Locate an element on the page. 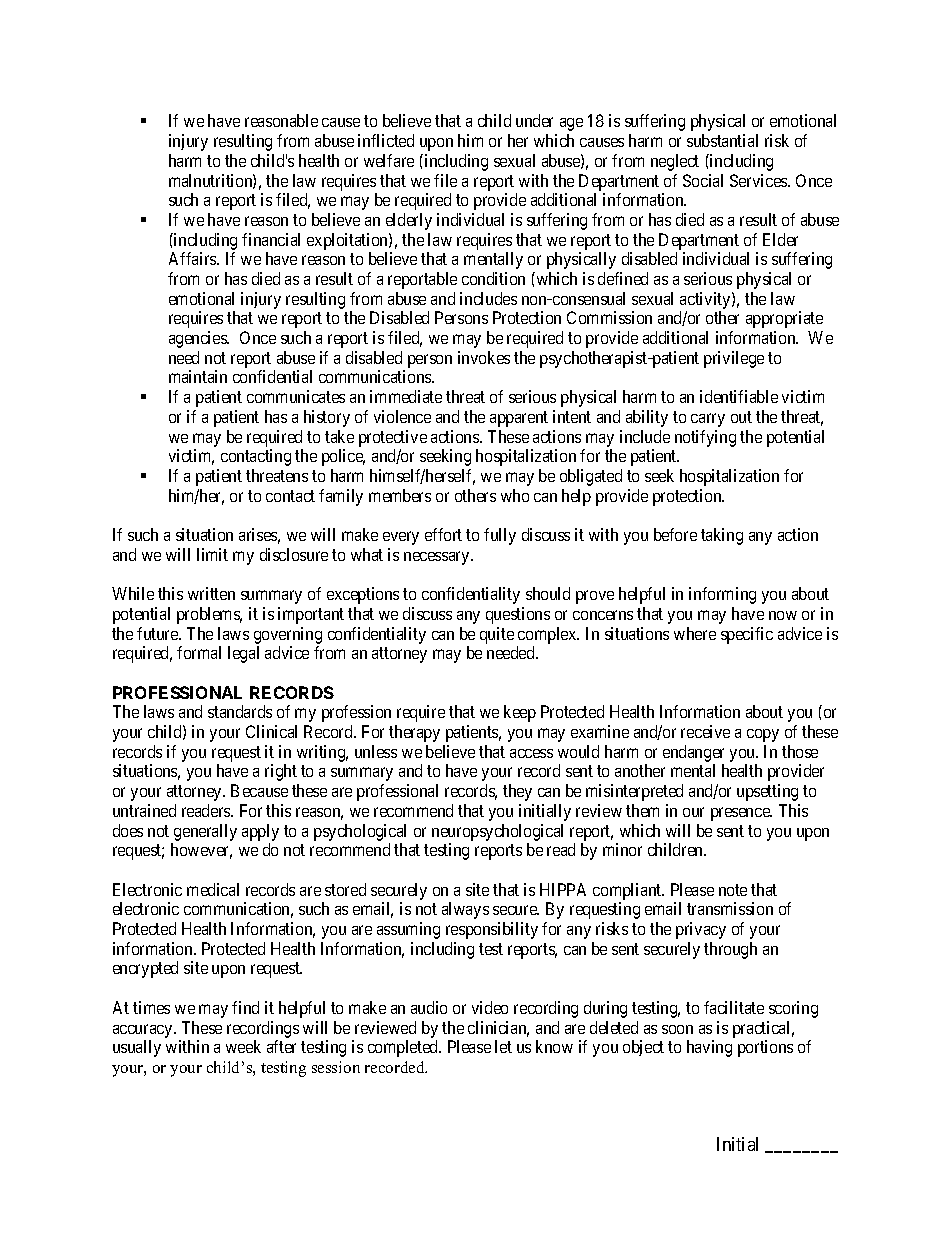 Image resolution: width=952 pixels, height=1233 pixels. week is located at coordinates (243, 1046).
